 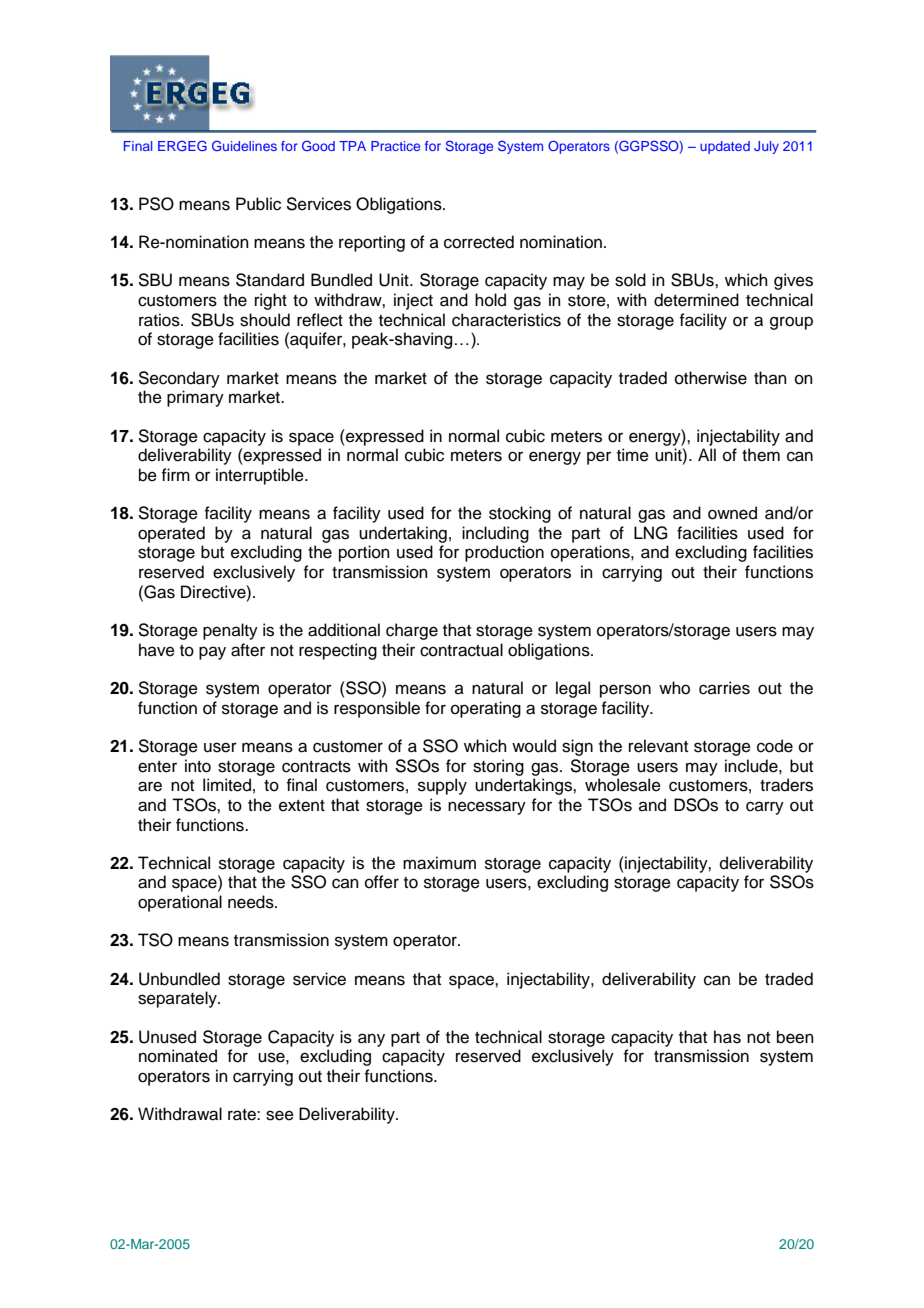 What do you see at coordinates (371, 1040) in the image?
I see `any` at bounding box center [371, 1040].
